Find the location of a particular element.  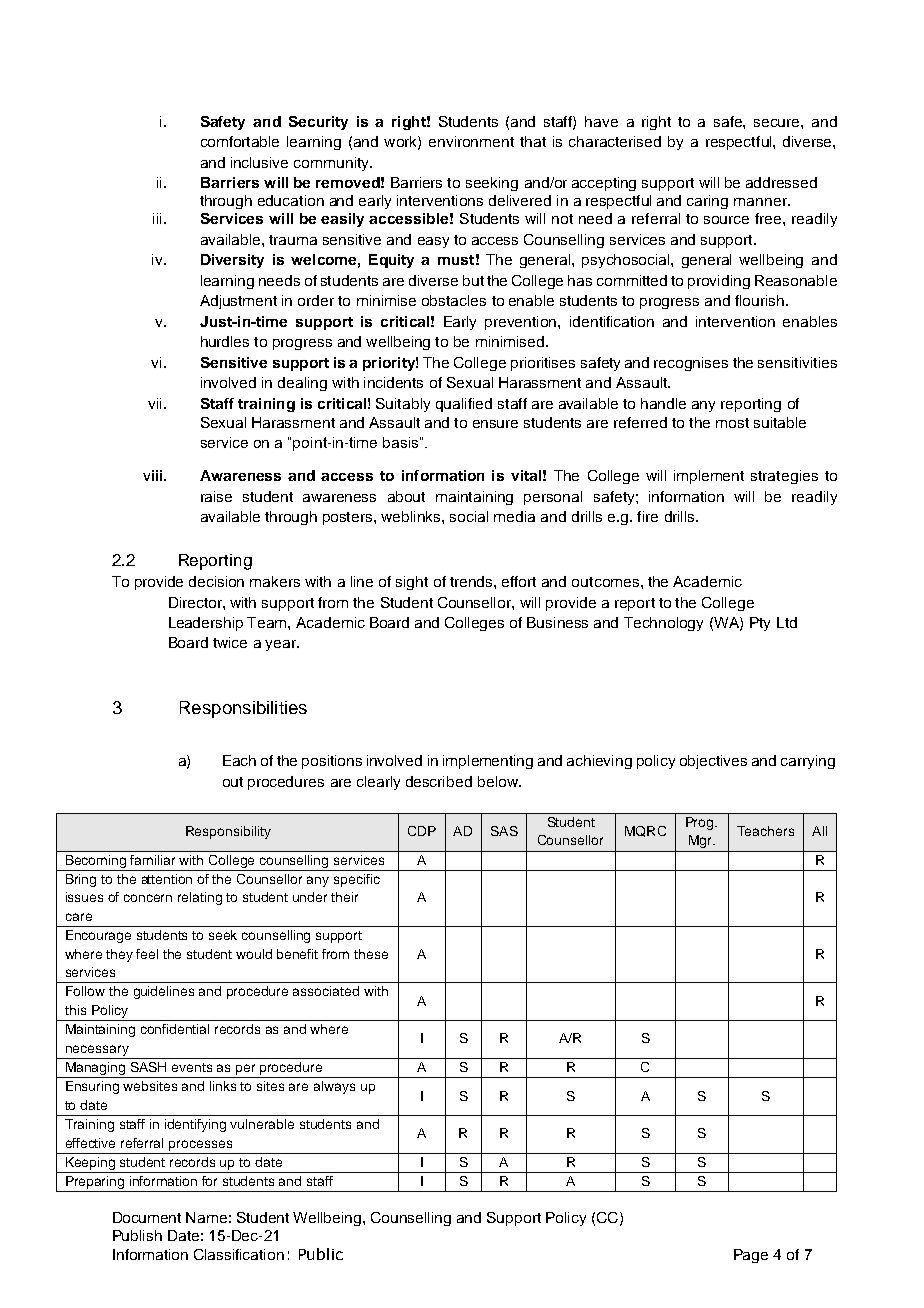

qualified is located at coordinates (464, 405).
